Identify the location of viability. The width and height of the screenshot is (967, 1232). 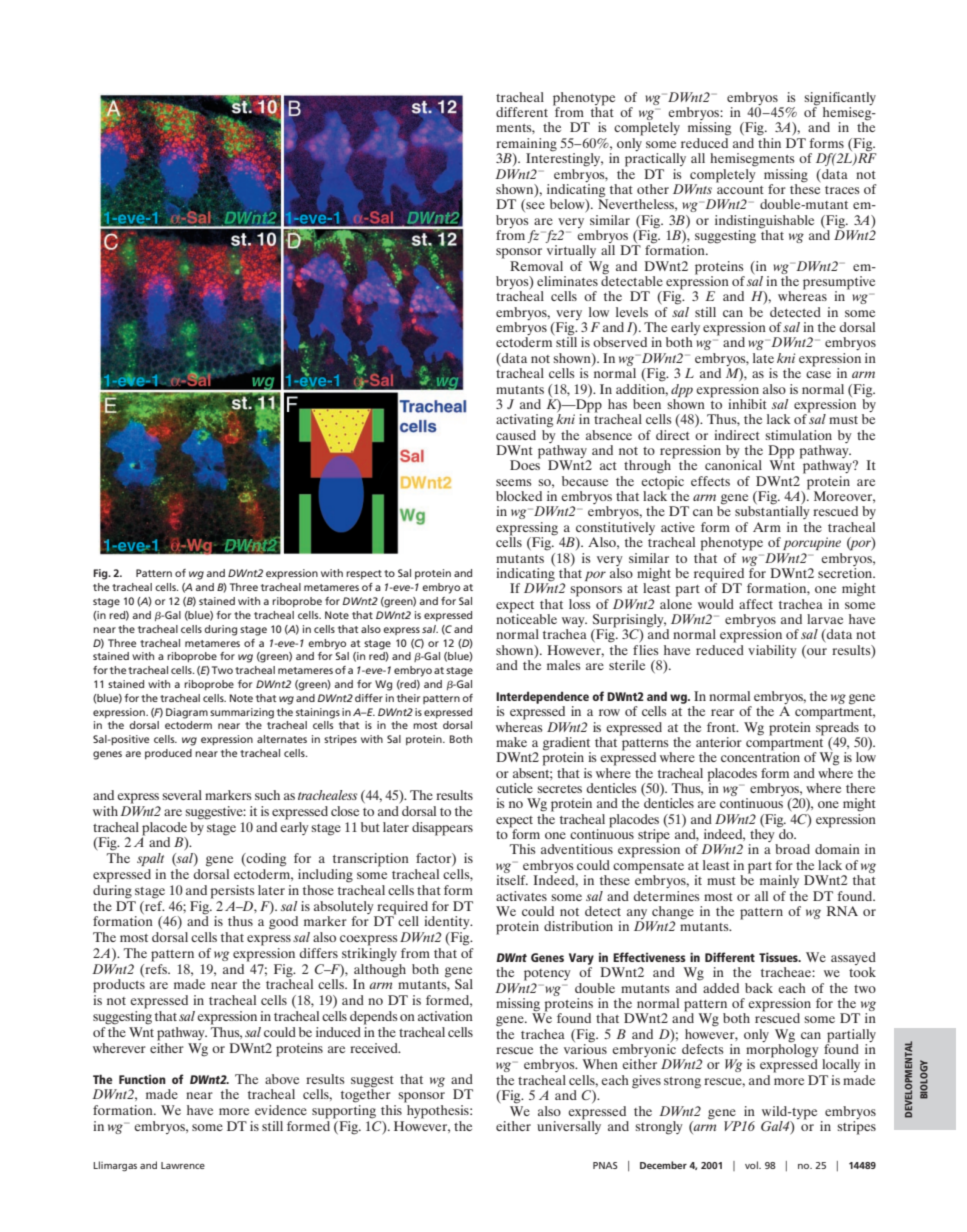
(772, 651).
